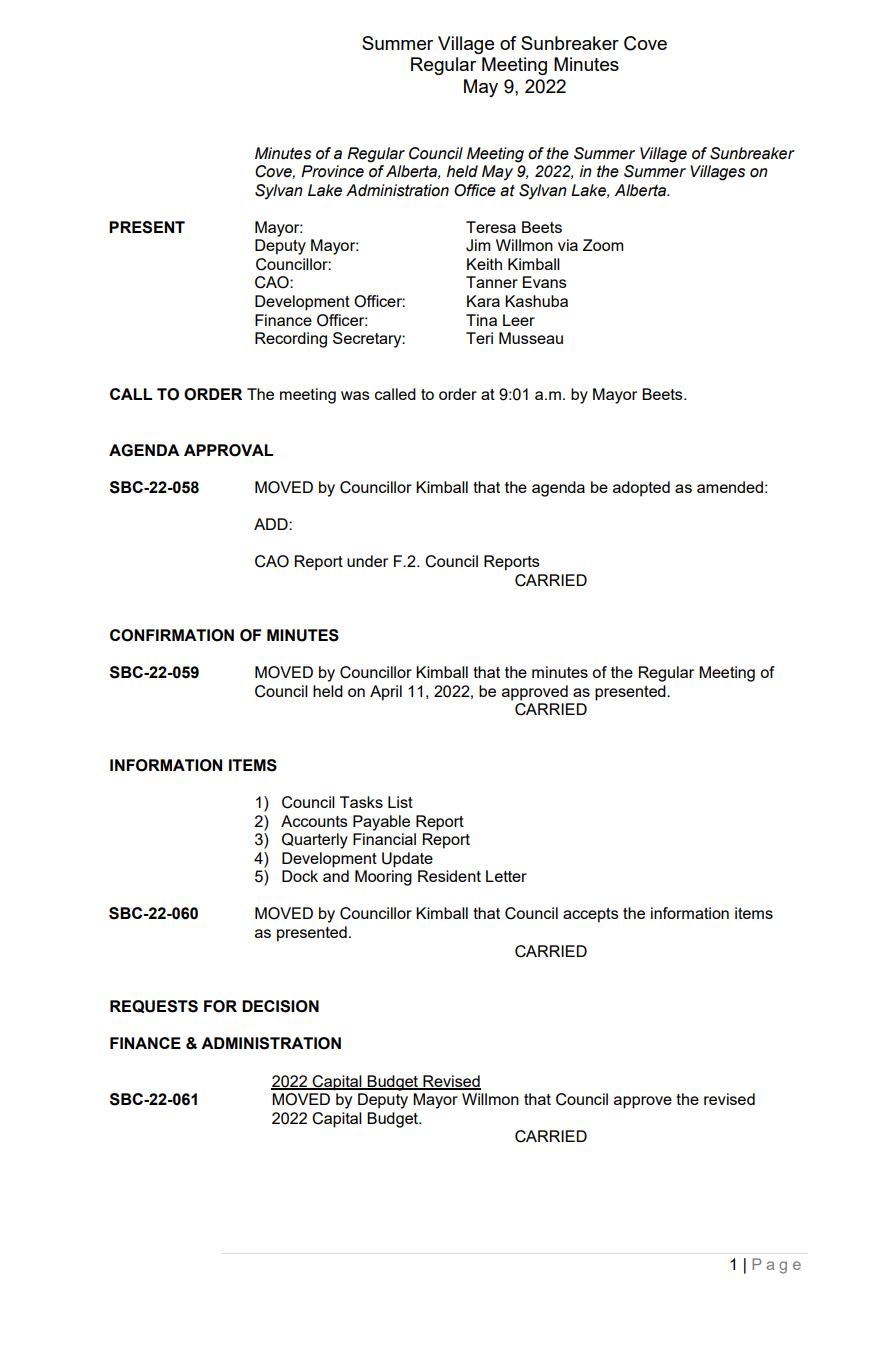  What do you see at coordinates (478, 245) in the image?
I see `Jim` at bounding box center [478, 245].
